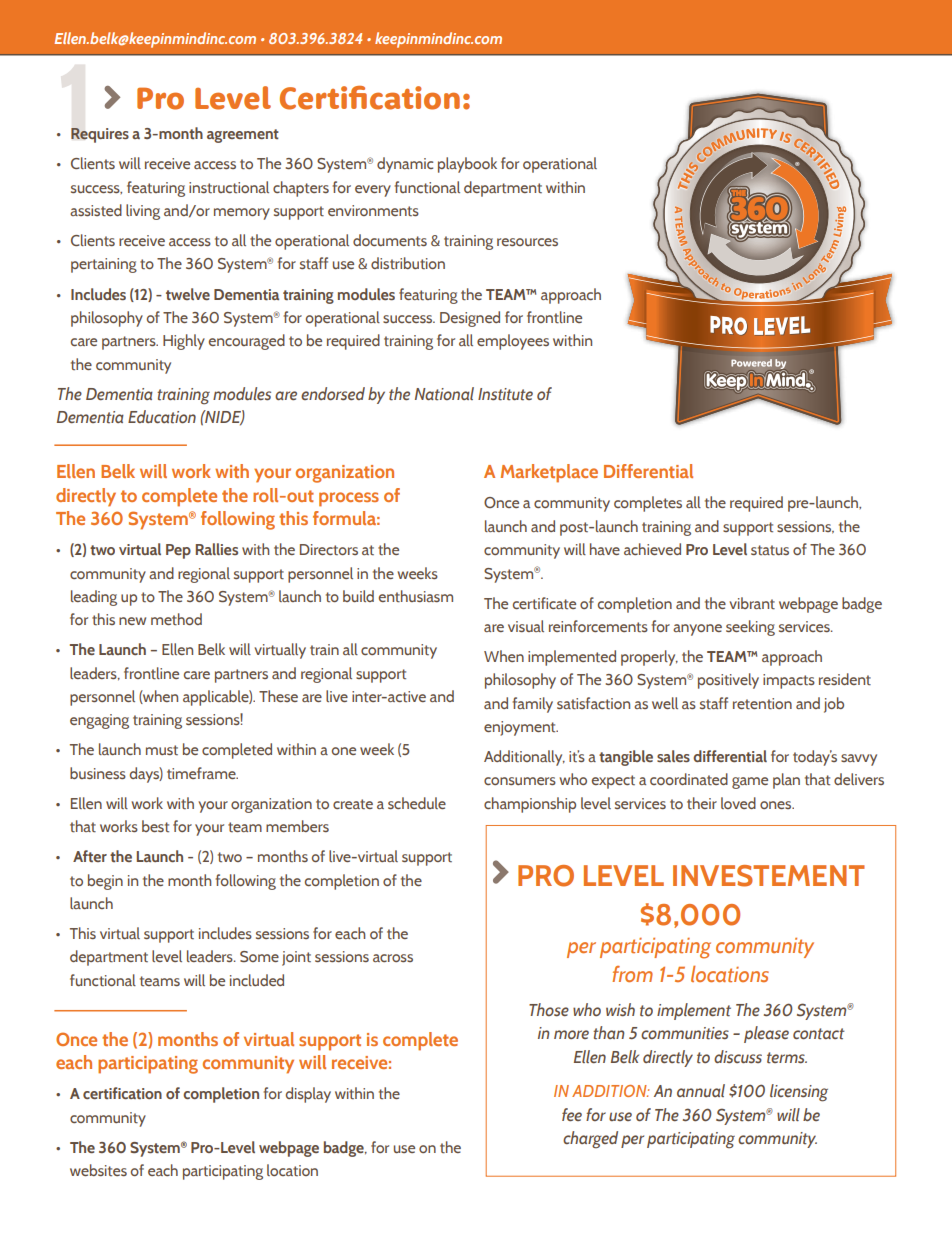  Describe the element at coordinates (155, 826) in the screenshot. I see `best` at that location.
